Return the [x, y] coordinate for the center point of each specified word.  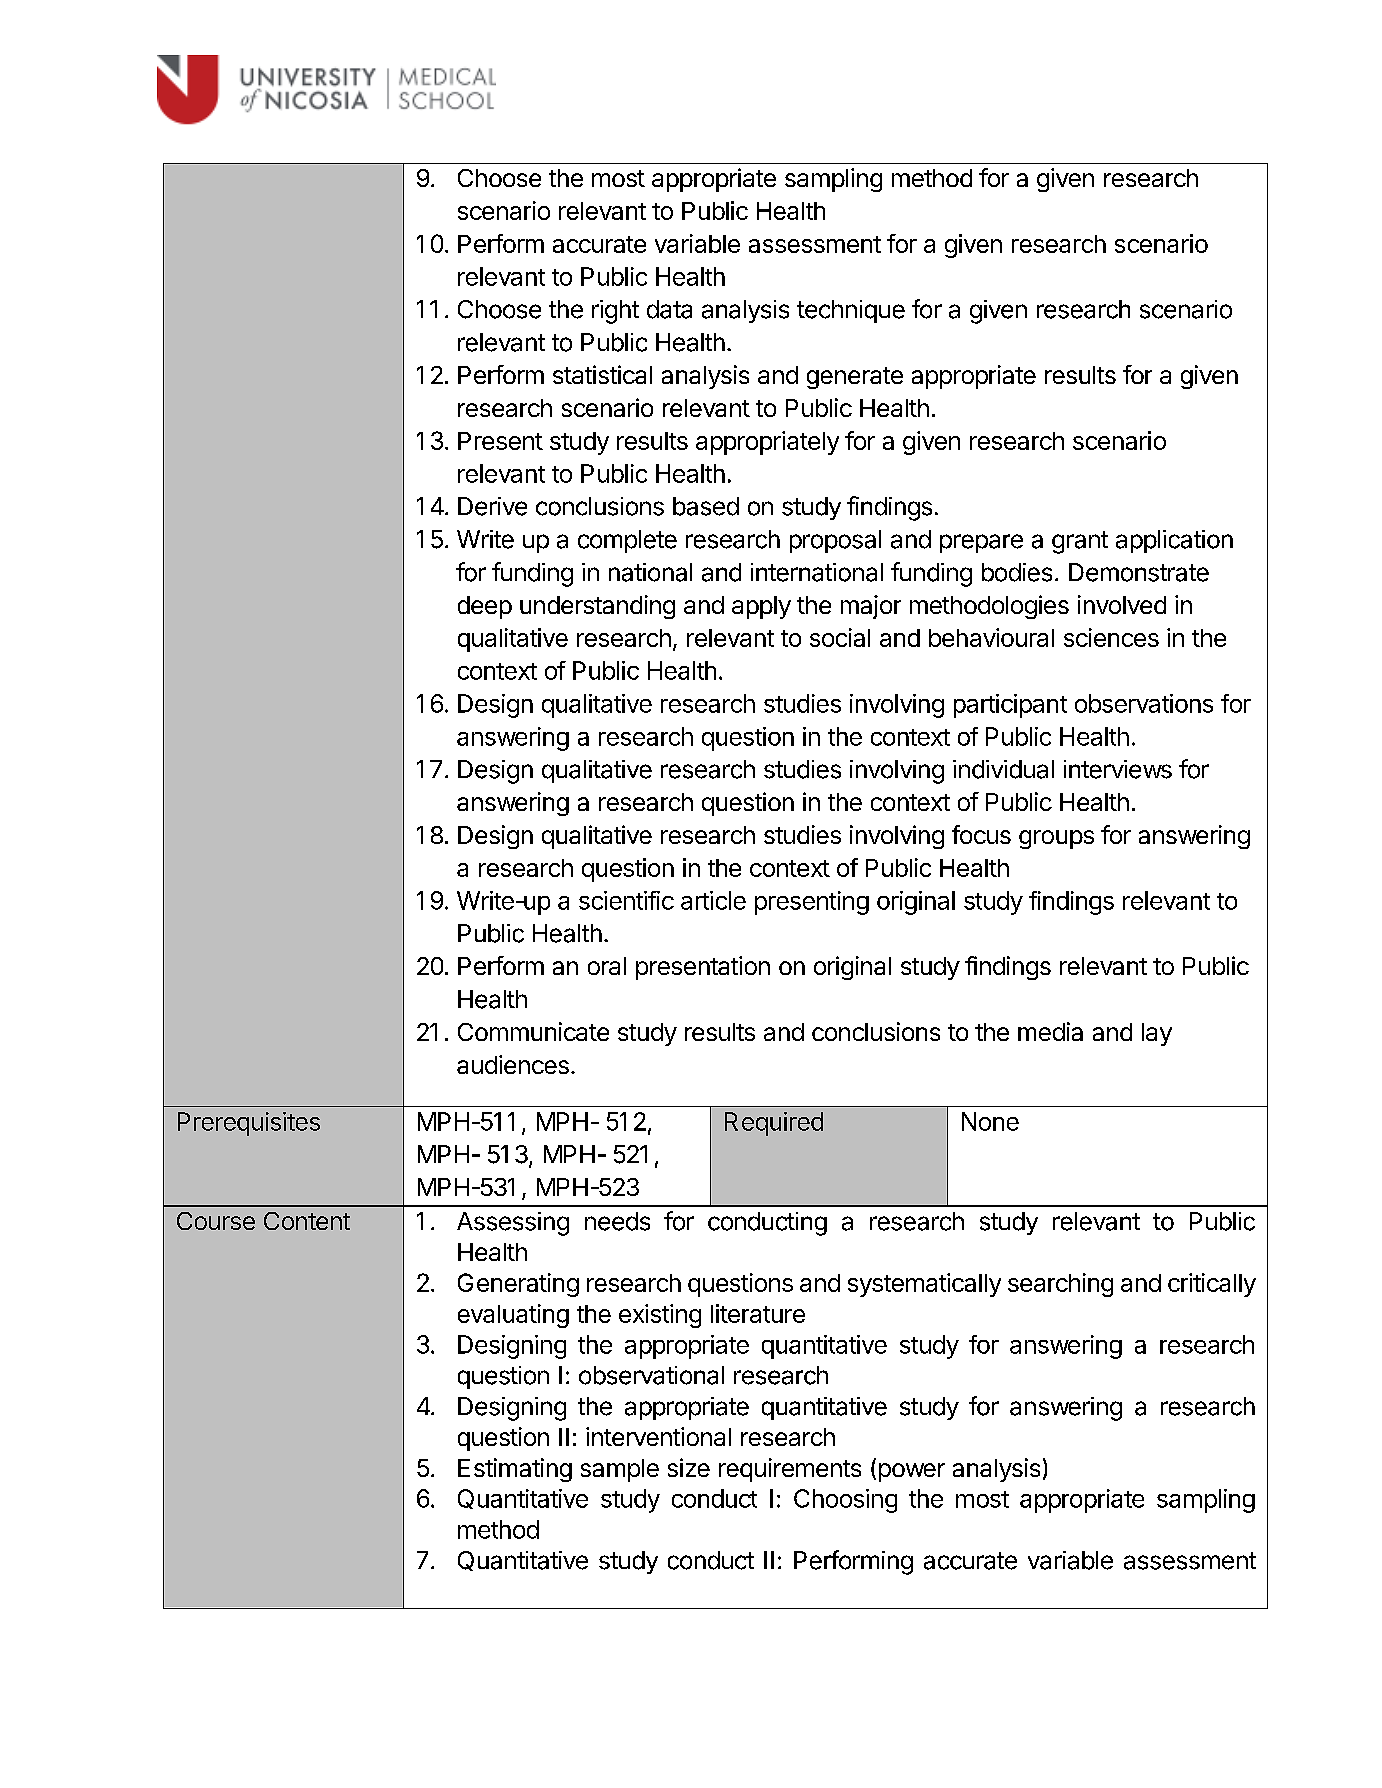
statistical [602, 374]
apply [761, 607]
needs [617, 1221]
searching [1060, 1285]
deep [485, 607]
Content [307, 1221]
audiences [513, 1064]
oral [607, 966]
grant [1080, 542]
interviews [1118, 769]
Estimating [515, 1470]
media [1050, 1031]
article [713, 900]
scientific [626, 900]
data [669, 309]
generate [855, 378]
